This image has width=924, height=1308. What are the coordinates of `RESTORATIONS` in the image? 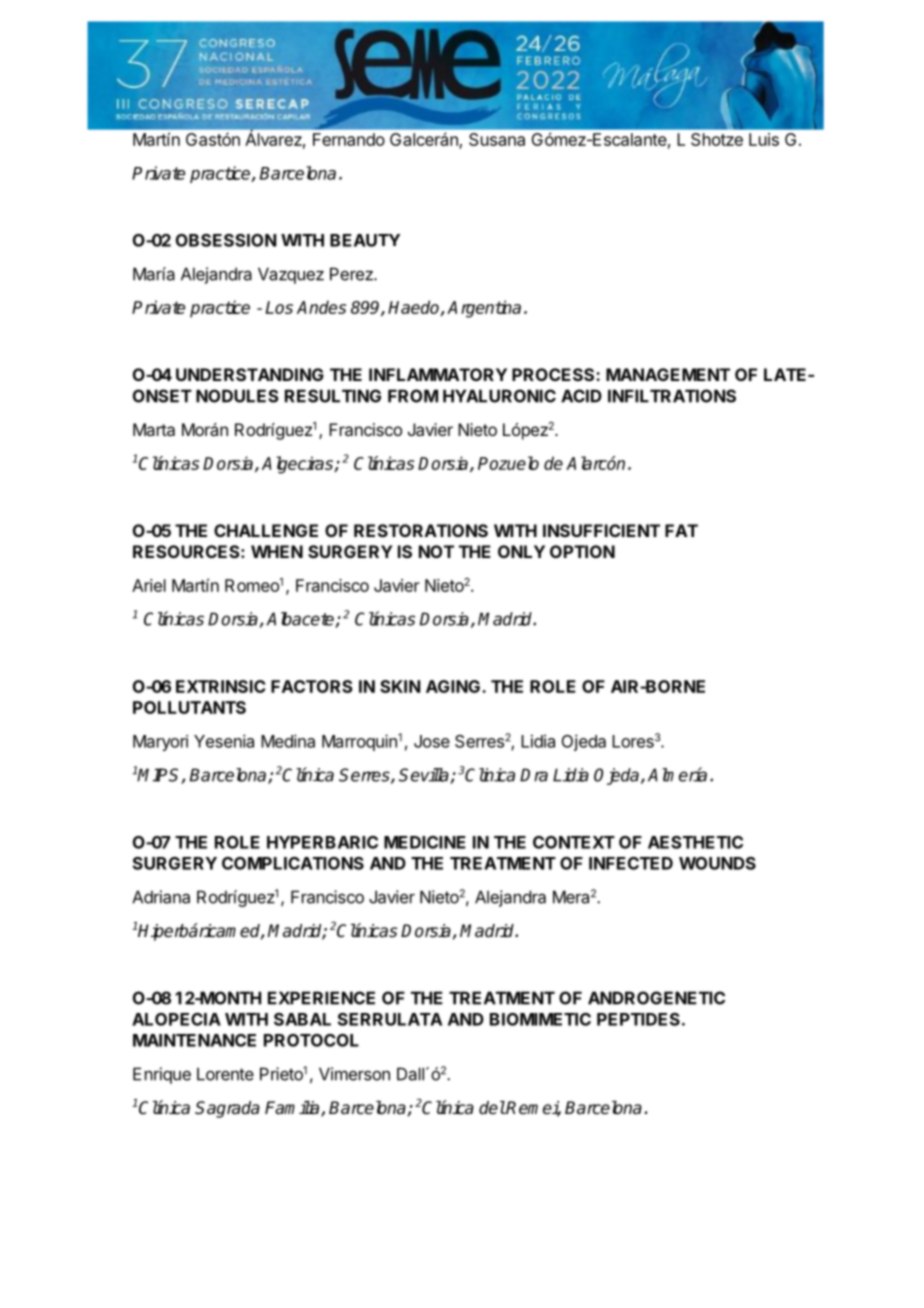 It's located at (421, 530).
